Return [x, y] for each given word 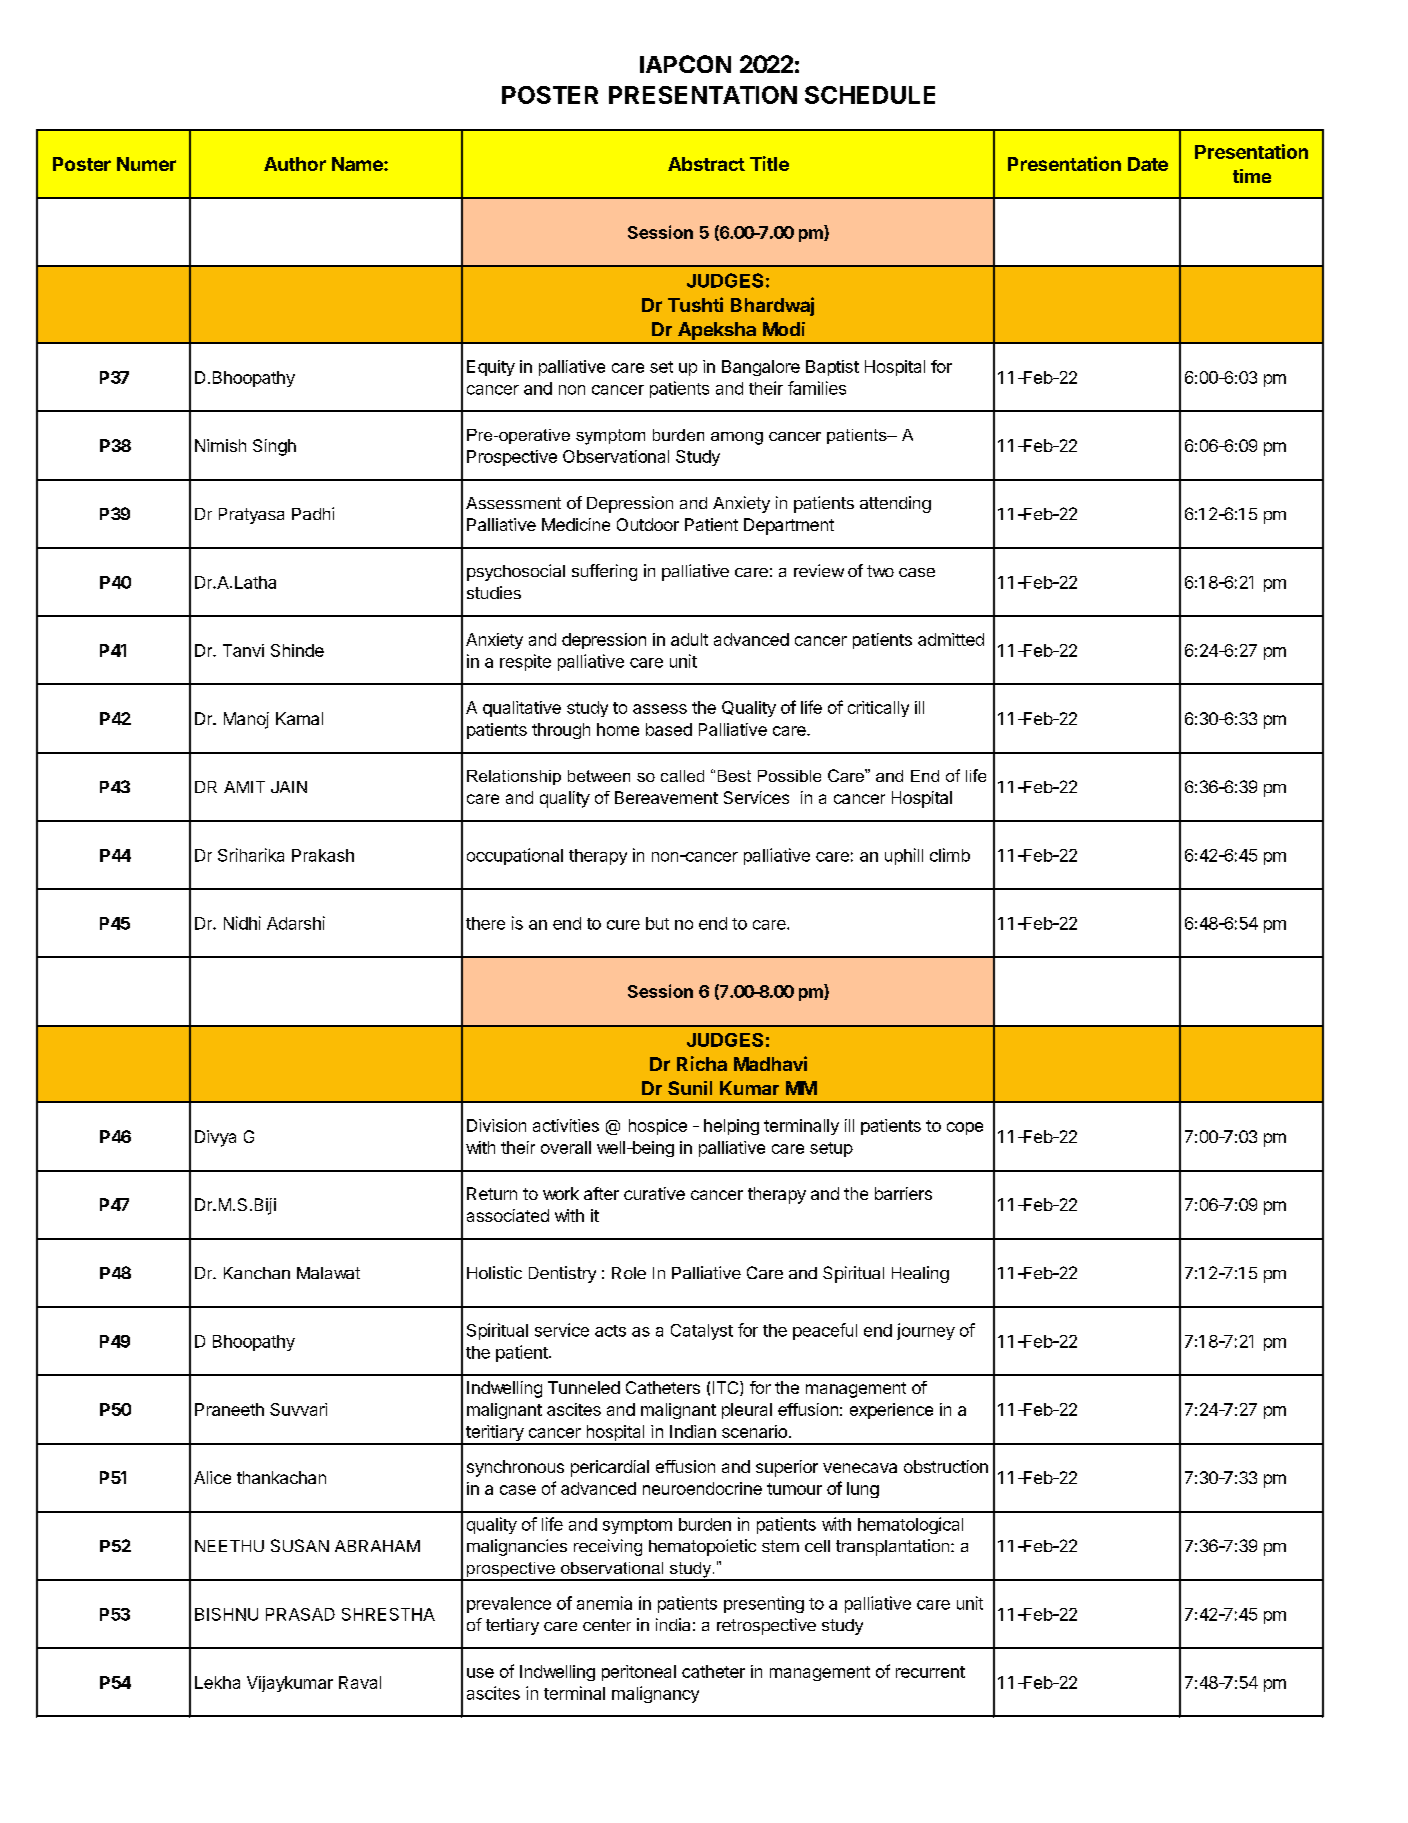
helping [731, 1127]
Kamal [299, 718]
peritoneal [639, 1673]
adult [689, 639]
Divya [215, 1138]
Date [1148, 164]
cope [965, 1128]
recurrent [930, 1672]
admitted [951, 639]
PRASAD [300, 1614]
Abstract [706, 164]
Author [295, 164]
